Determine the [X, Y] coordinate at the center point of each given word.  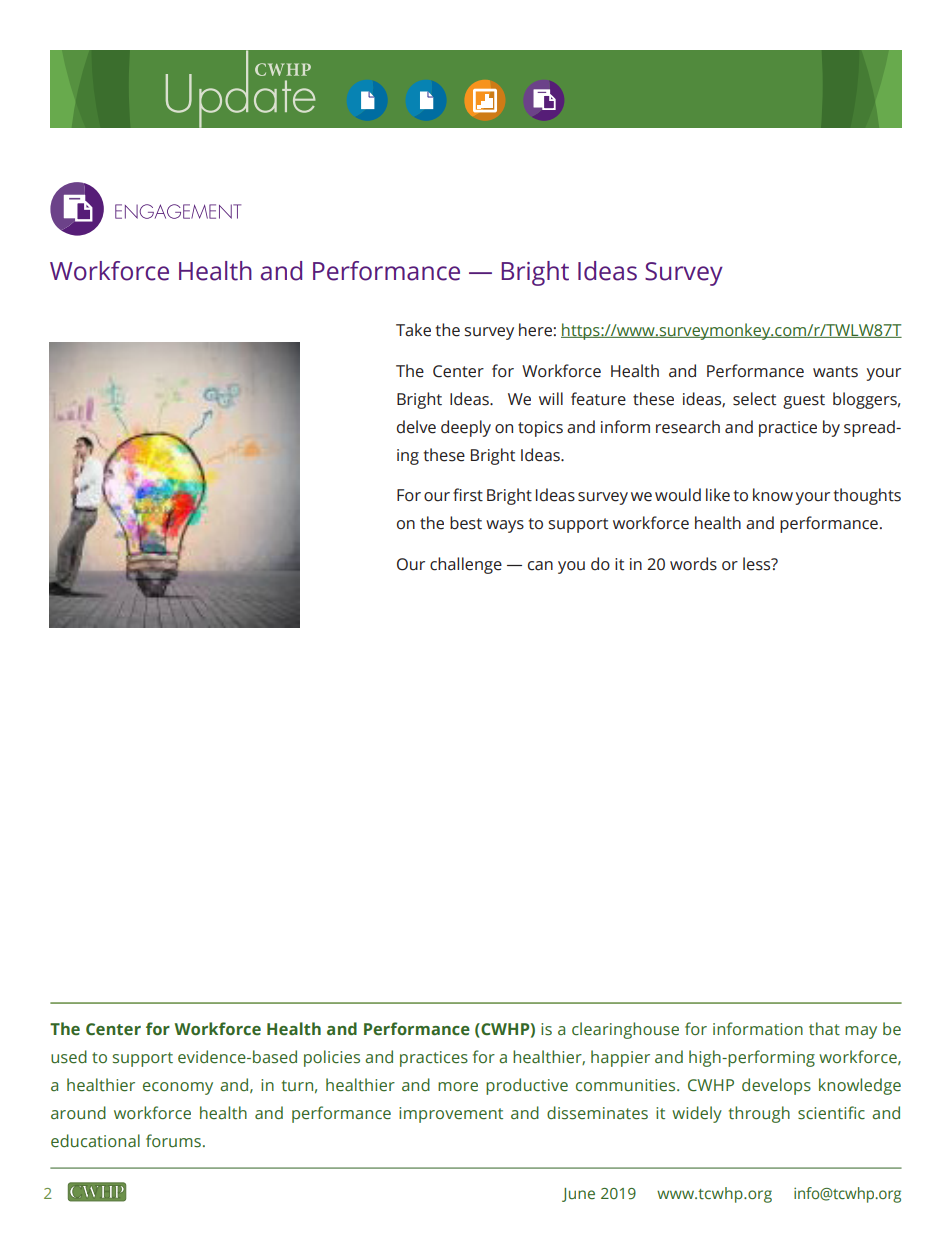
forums [173, 1141]
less [758, 564]
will [551, 398]
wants [835, 372]
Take [413, 330]
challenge [466, 565]
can [540, 566]
